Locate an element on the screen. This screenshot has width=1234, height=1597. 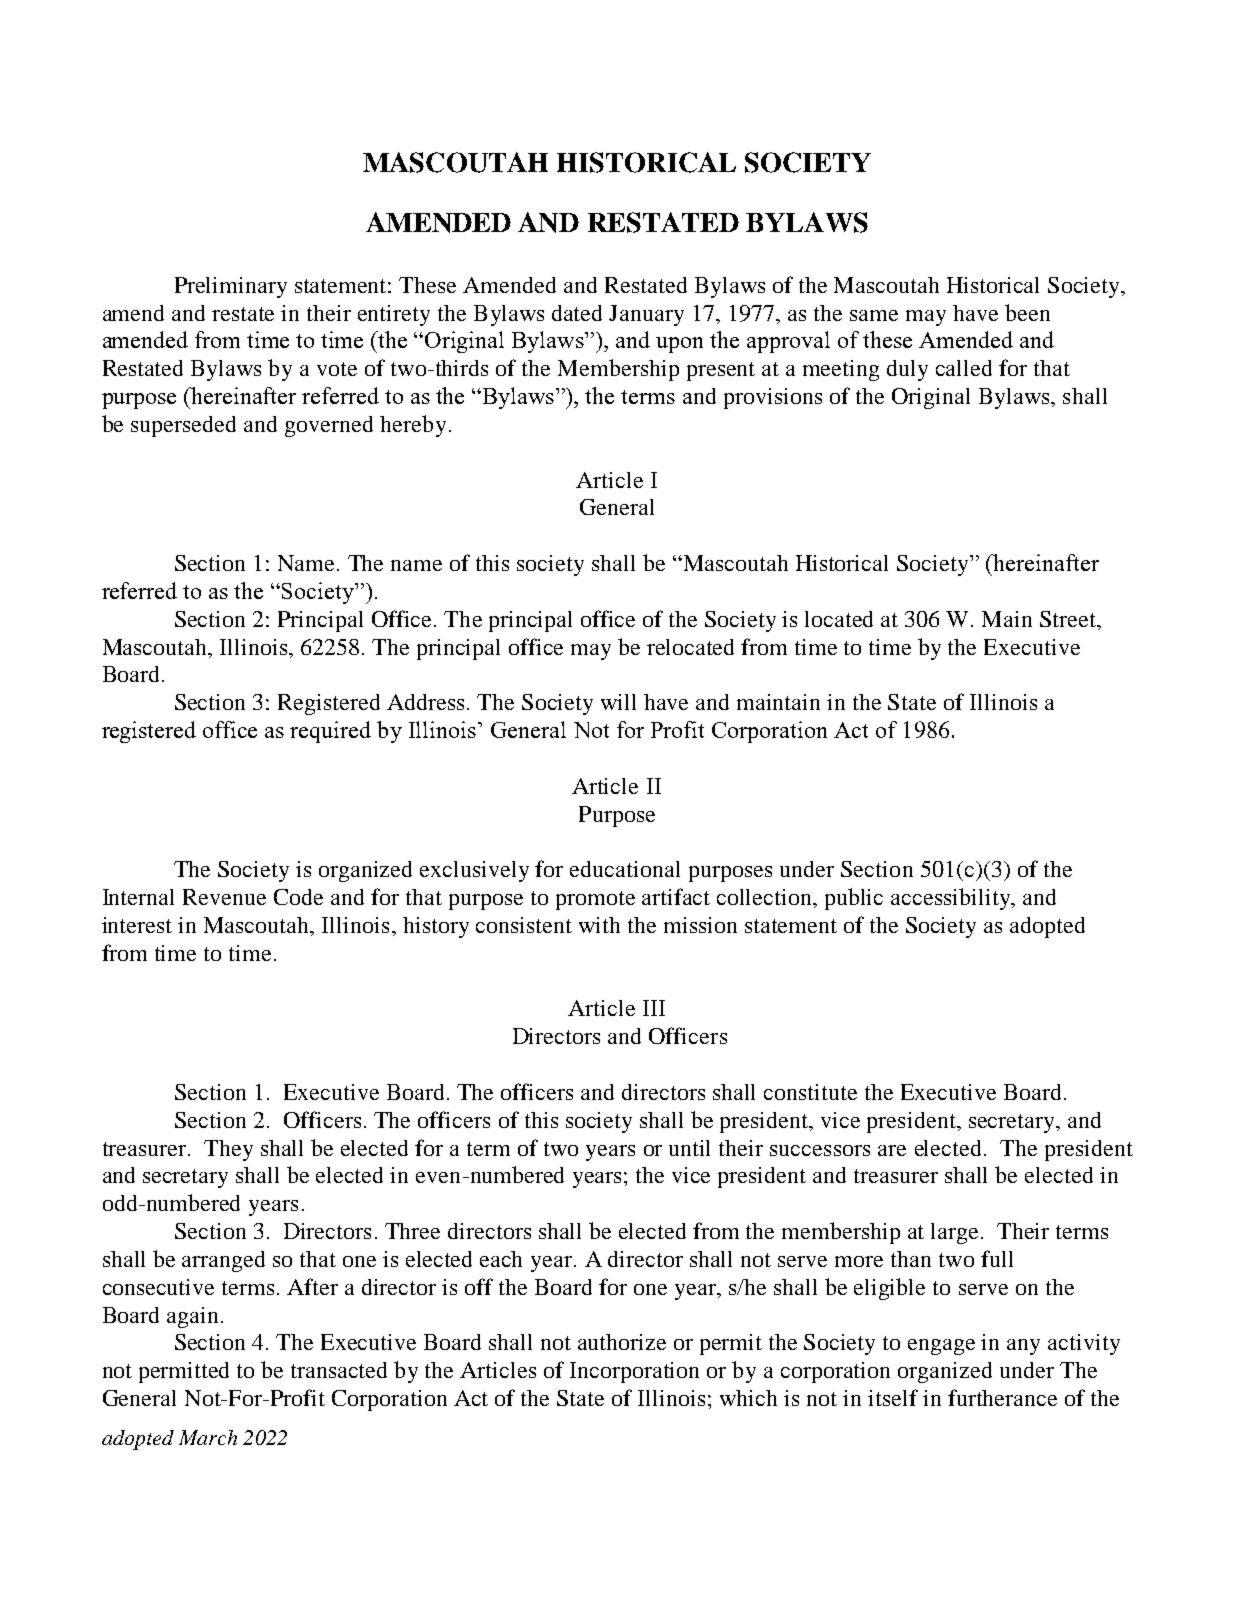
accessibility is located at coordinates (952, 899).
